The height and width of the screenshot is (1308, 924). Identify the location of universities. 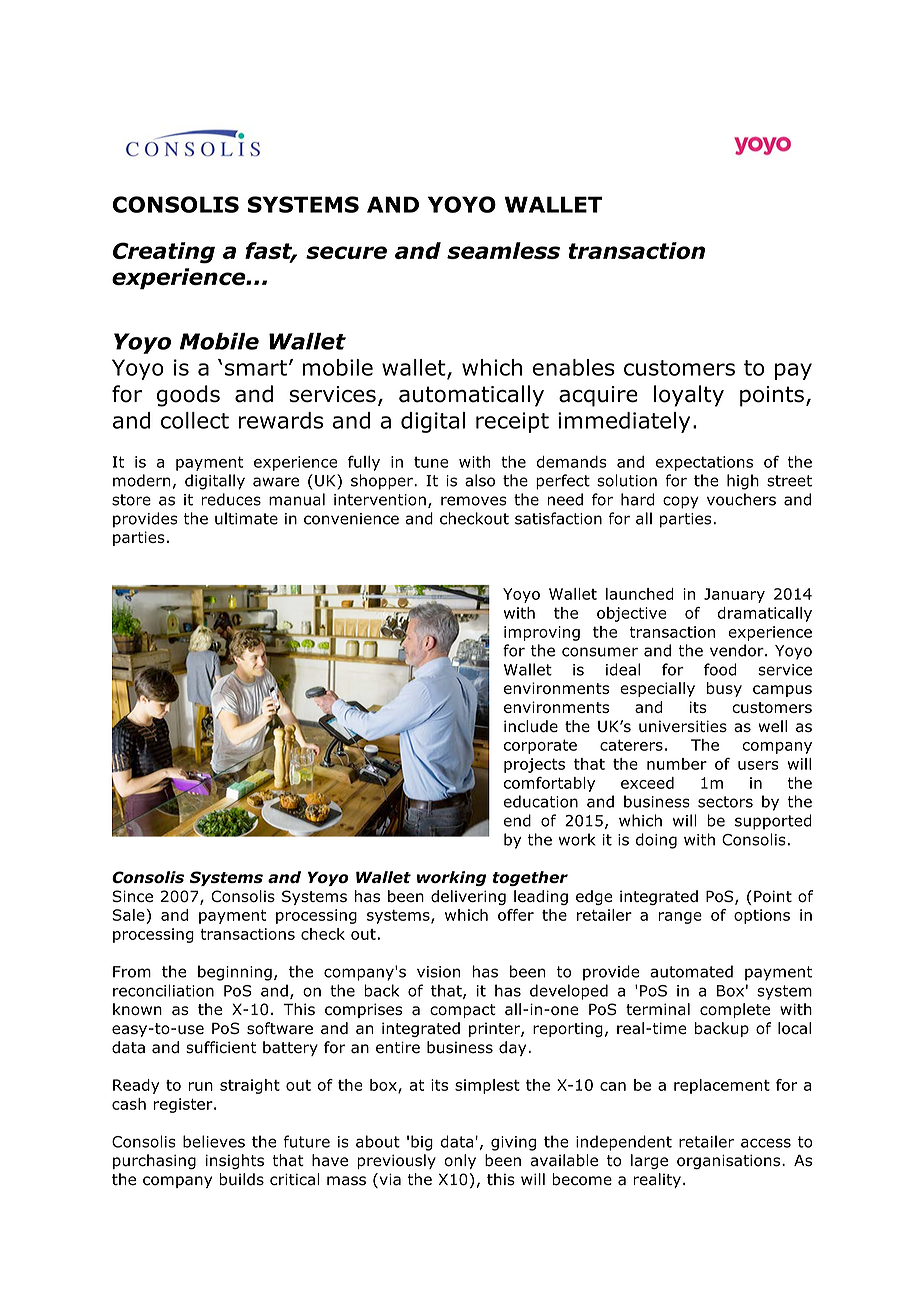
(683, 726).
